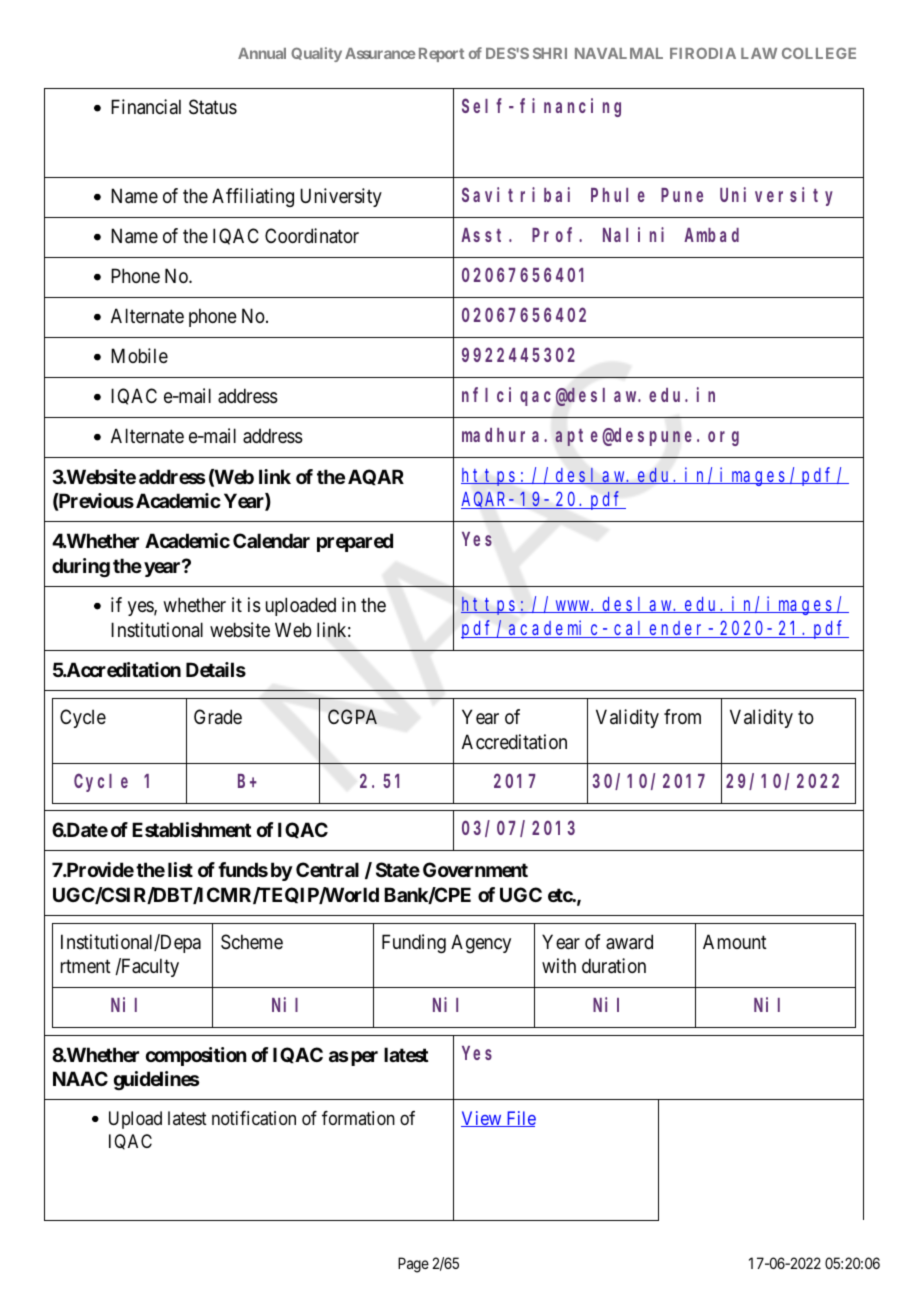 This screenshot has width=924, height=1308. I want to click on prepared, so click(355, 542).
